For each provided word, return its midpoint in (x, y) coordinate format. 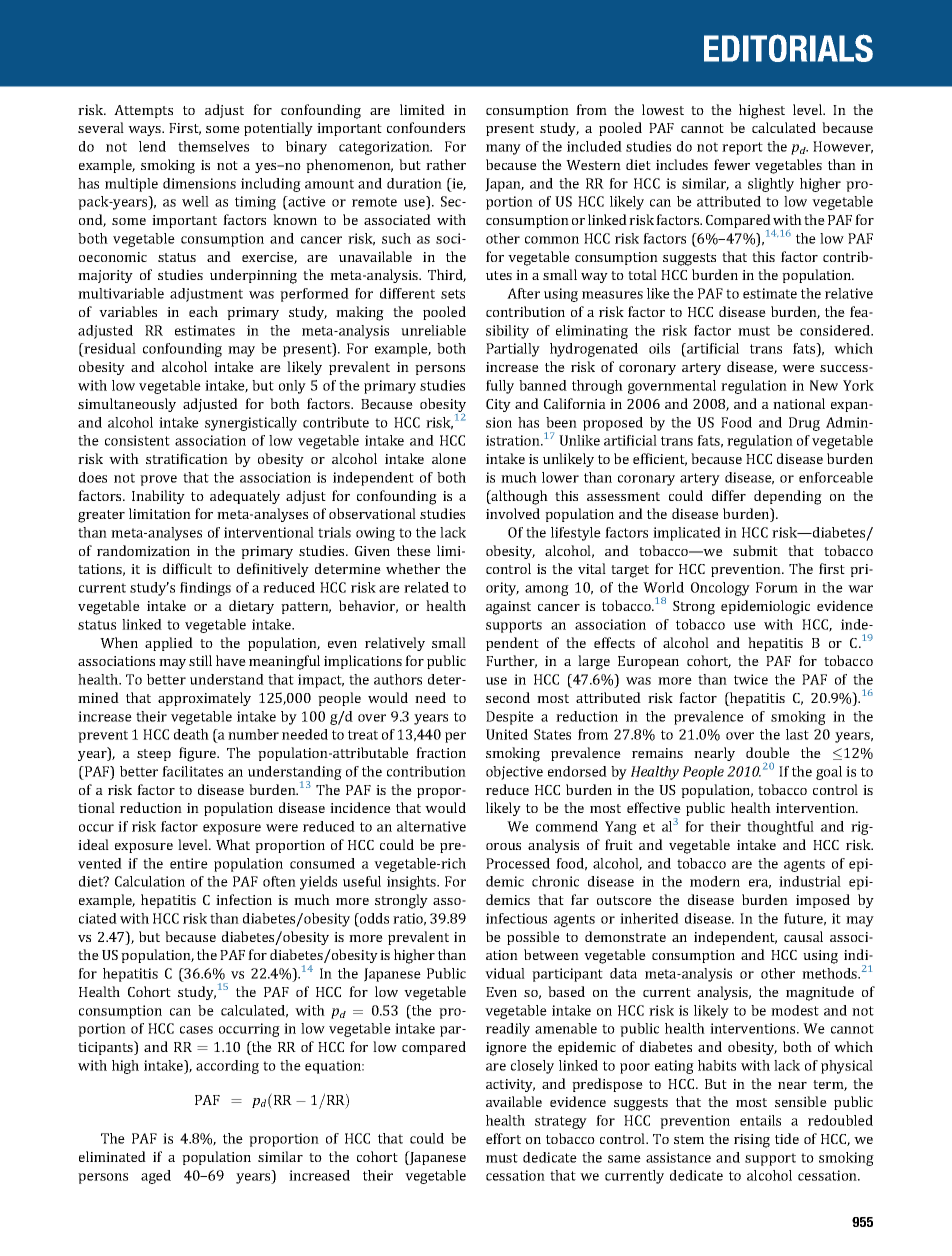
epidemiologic (765, 607)
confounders (426, 127)
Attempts (143, 111)
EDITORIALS (788, 48)
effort (503, 1138)
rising (752, 1141)
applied (169, 644)
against (508, 608)
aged (156, 1177)
